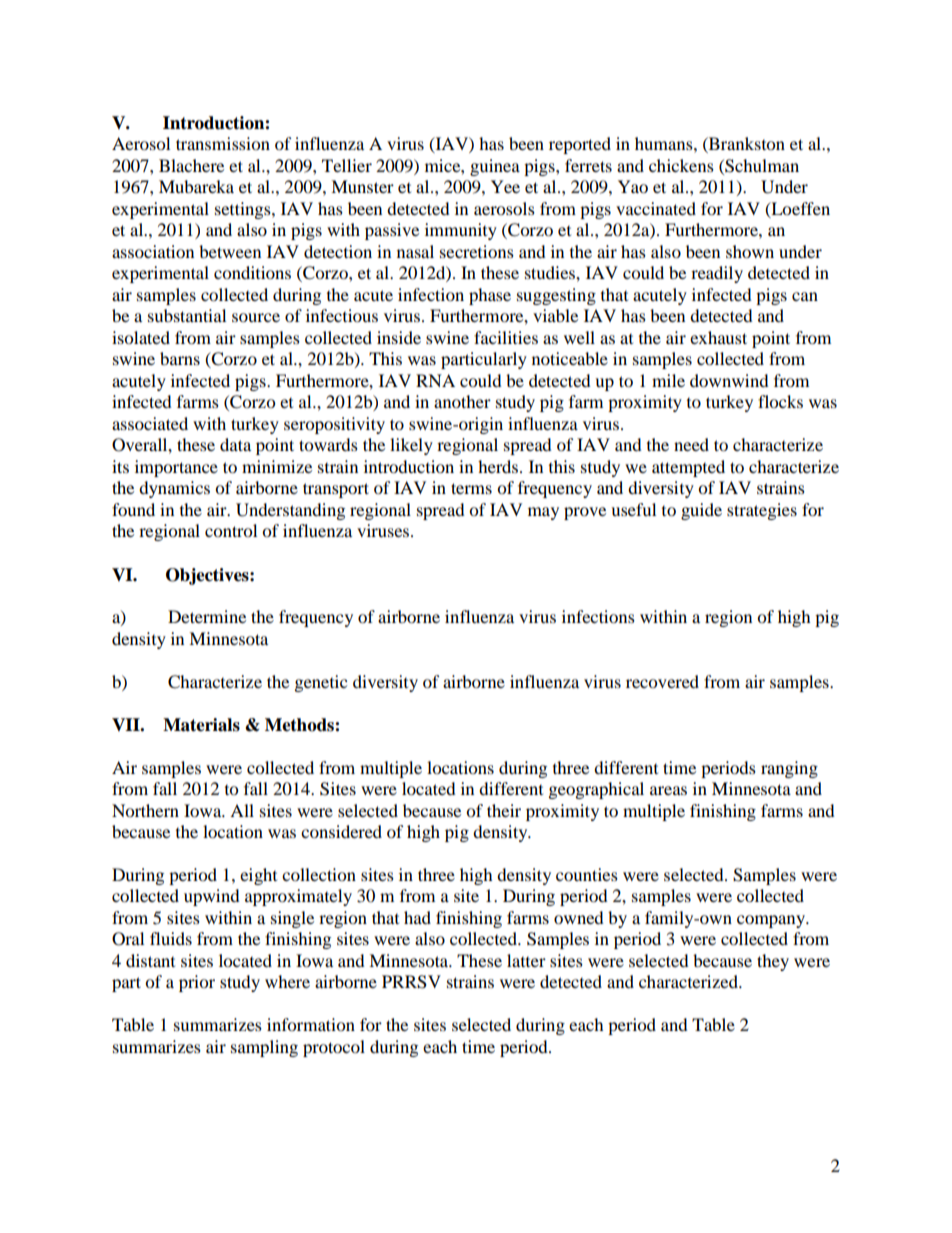  What do you see at coordinates (201, 725) in the screenshot?
I see `Materials` at bounding box center [201, 725].
